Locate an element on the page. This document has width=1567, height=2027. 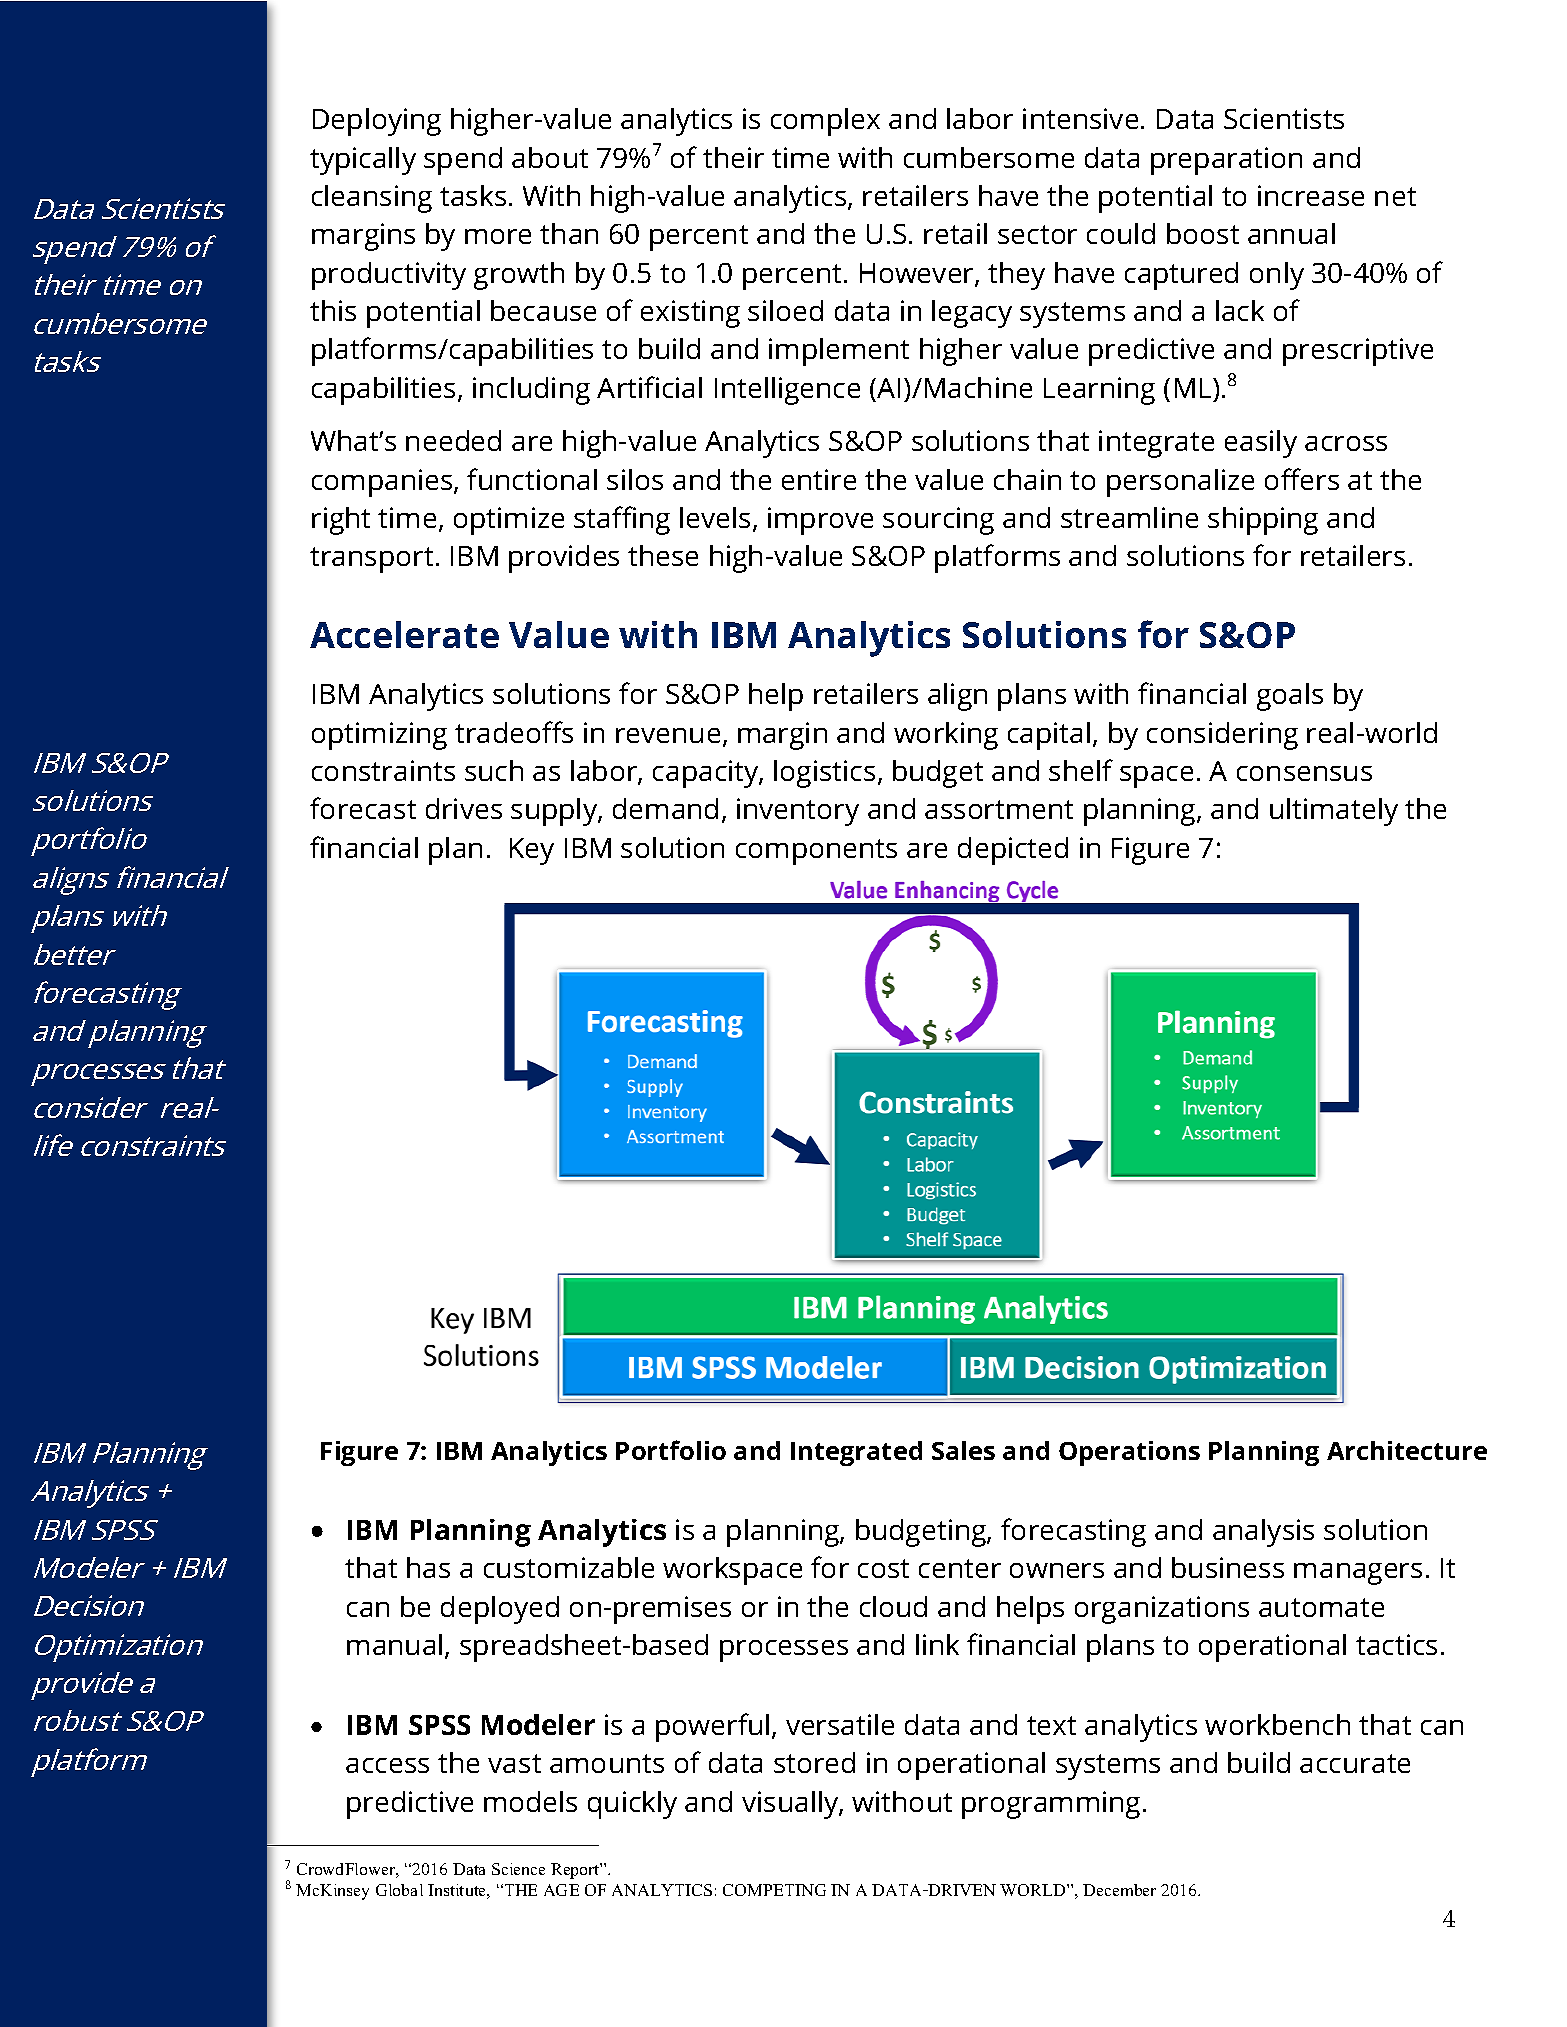
Science is located at coordinates (518, 1869).
